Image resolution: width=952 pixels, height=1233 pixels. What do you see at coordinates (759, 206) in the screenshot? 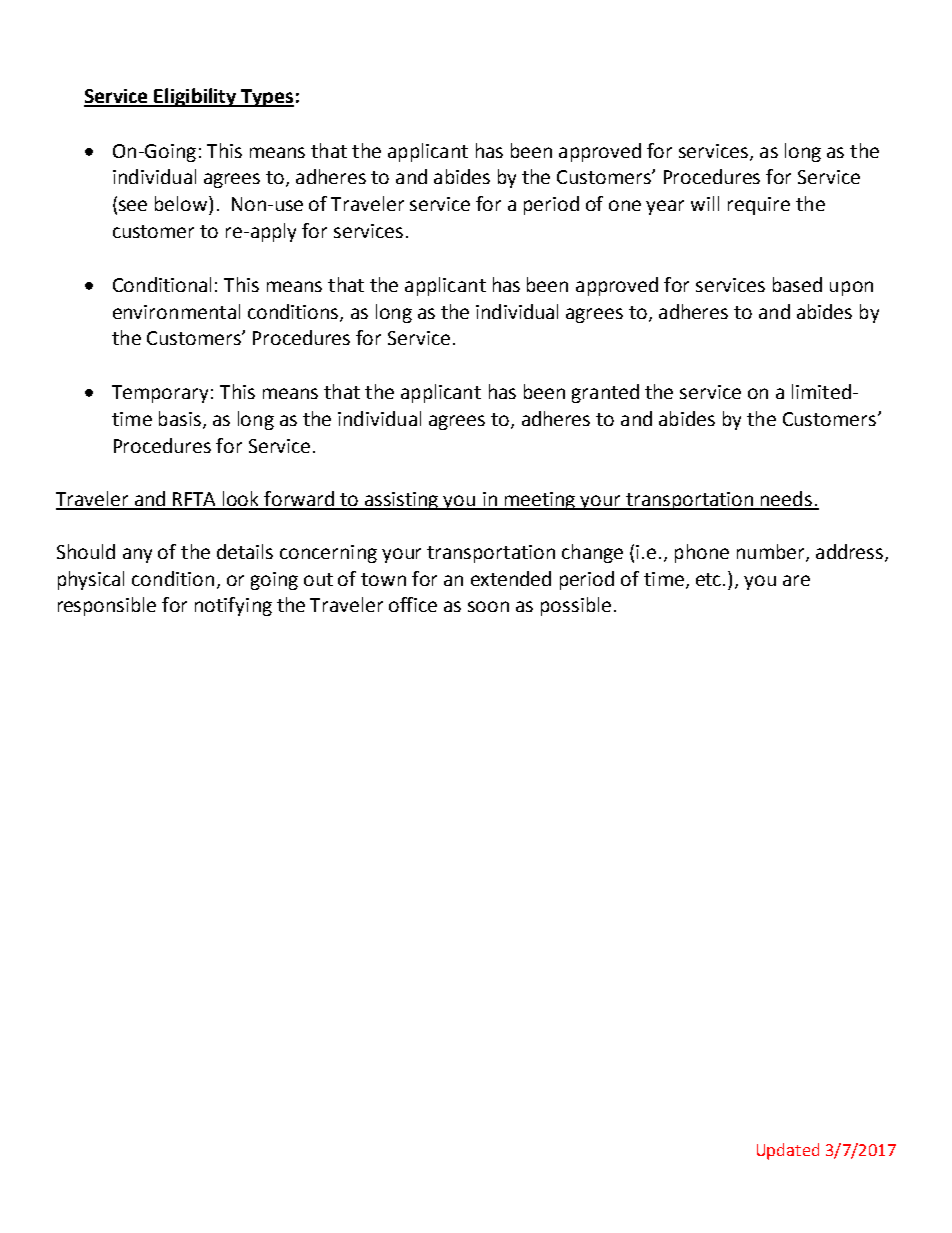
I see `require` at bounding box center [759, 206].
